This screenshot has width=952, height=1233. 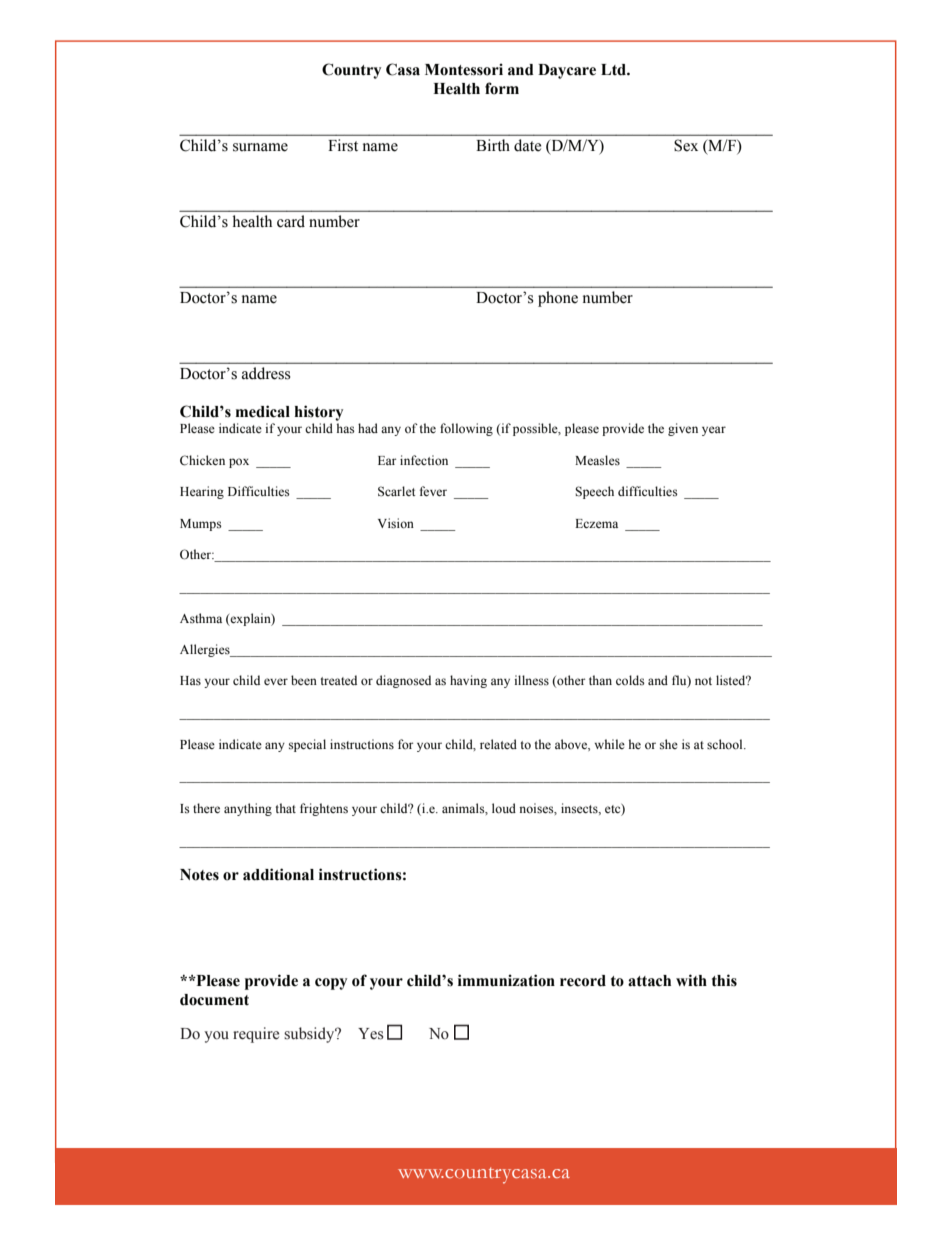 I want to click on medical, so click(x=263, y=411).
